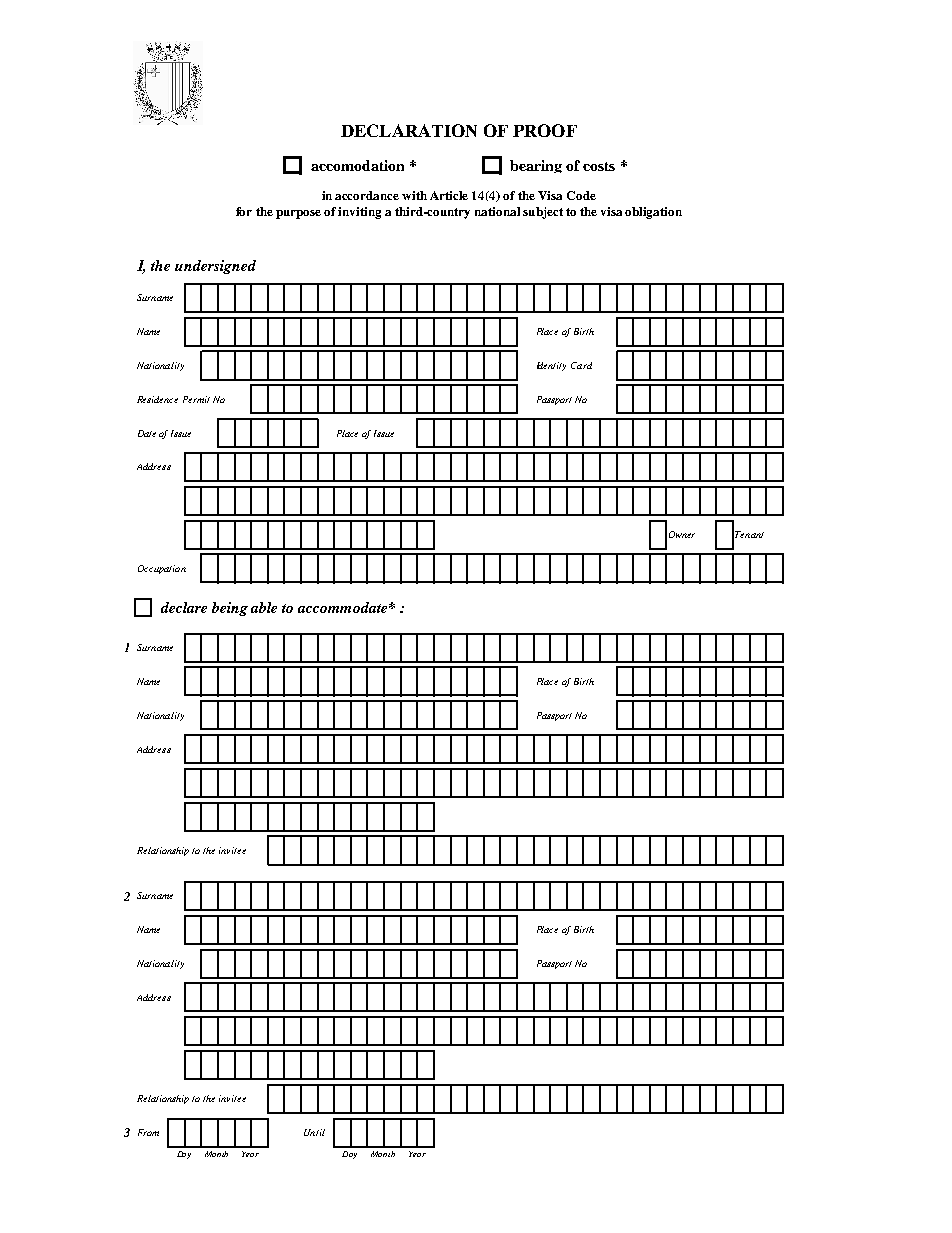 The image size is (952, 1233). Describe the element at coordinates (264, 607) in the document. I see `able` at that location.
